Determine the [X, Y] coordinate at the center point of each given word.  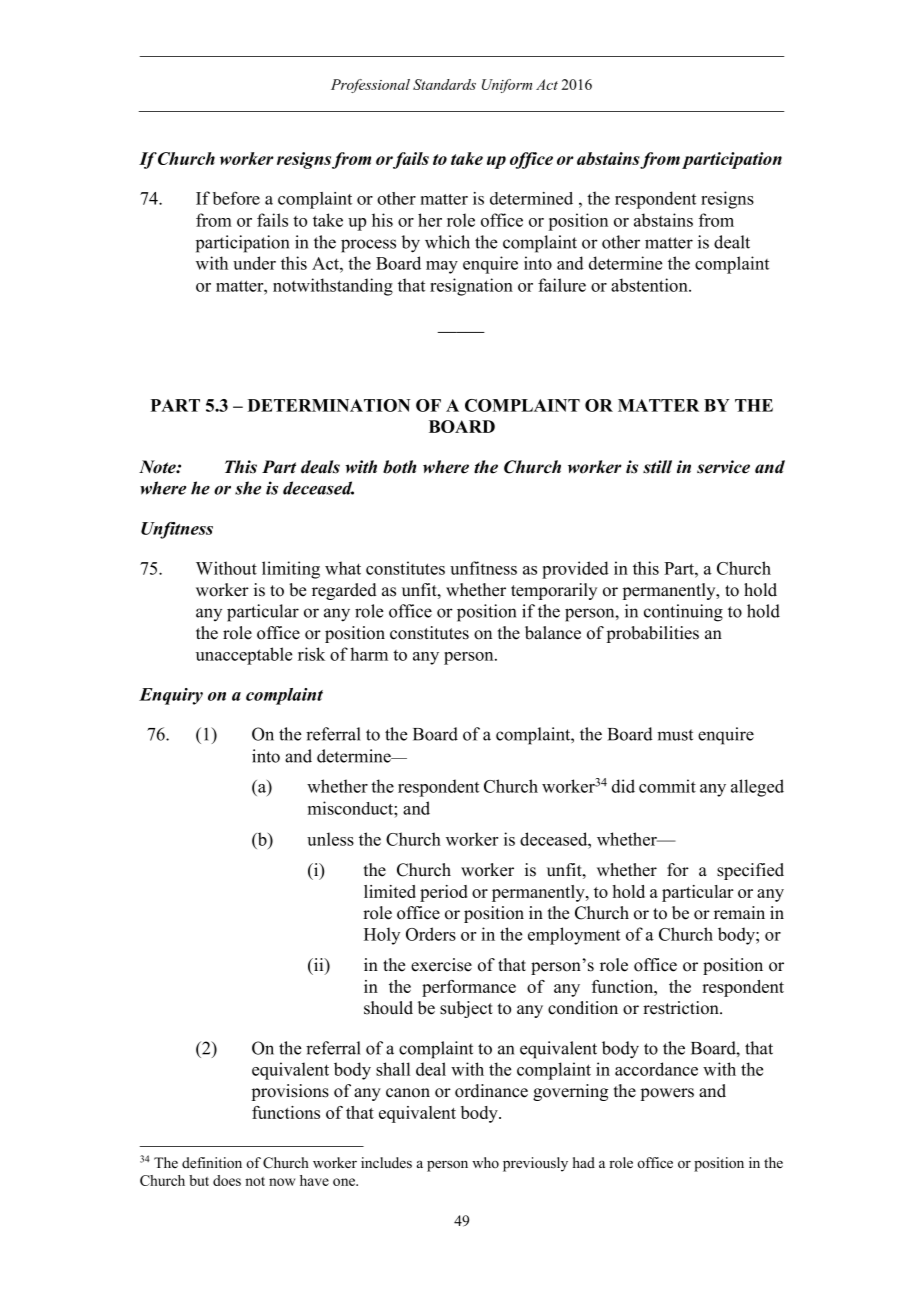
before [236, 198]
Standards [444, 84]
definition [212, 1163]
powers [667, 1094]
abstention [650, 285]
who [485, 1162]
